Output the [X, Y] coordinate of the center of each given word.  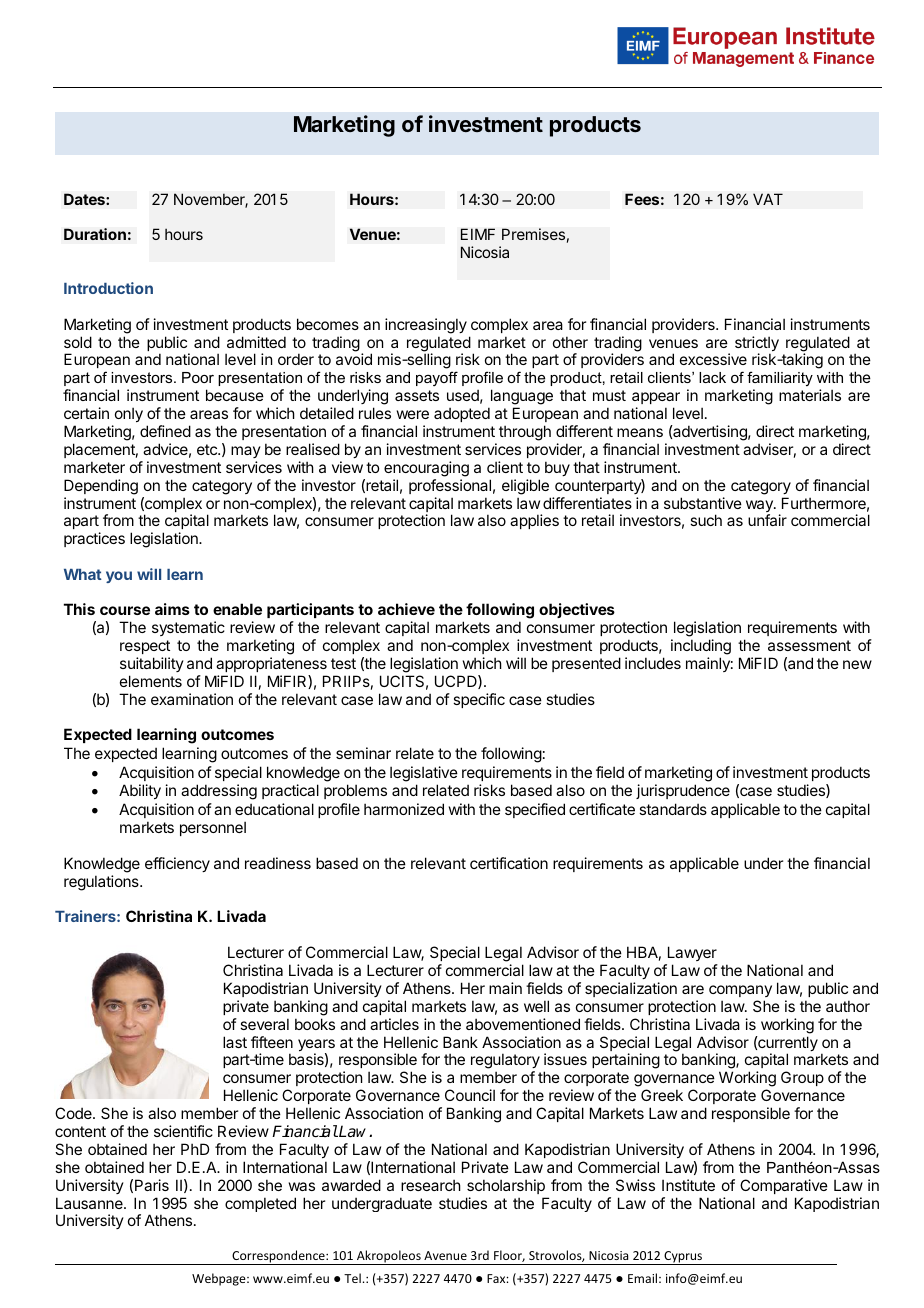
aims [172, 609]
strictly [757, 345]
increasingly [426, 326]
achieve [406, 609]
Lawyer [691, 955]
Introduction [108, 288]
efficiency [177, 864]
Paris [152, 1185]
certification [509, 863]
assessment [809, 645]
